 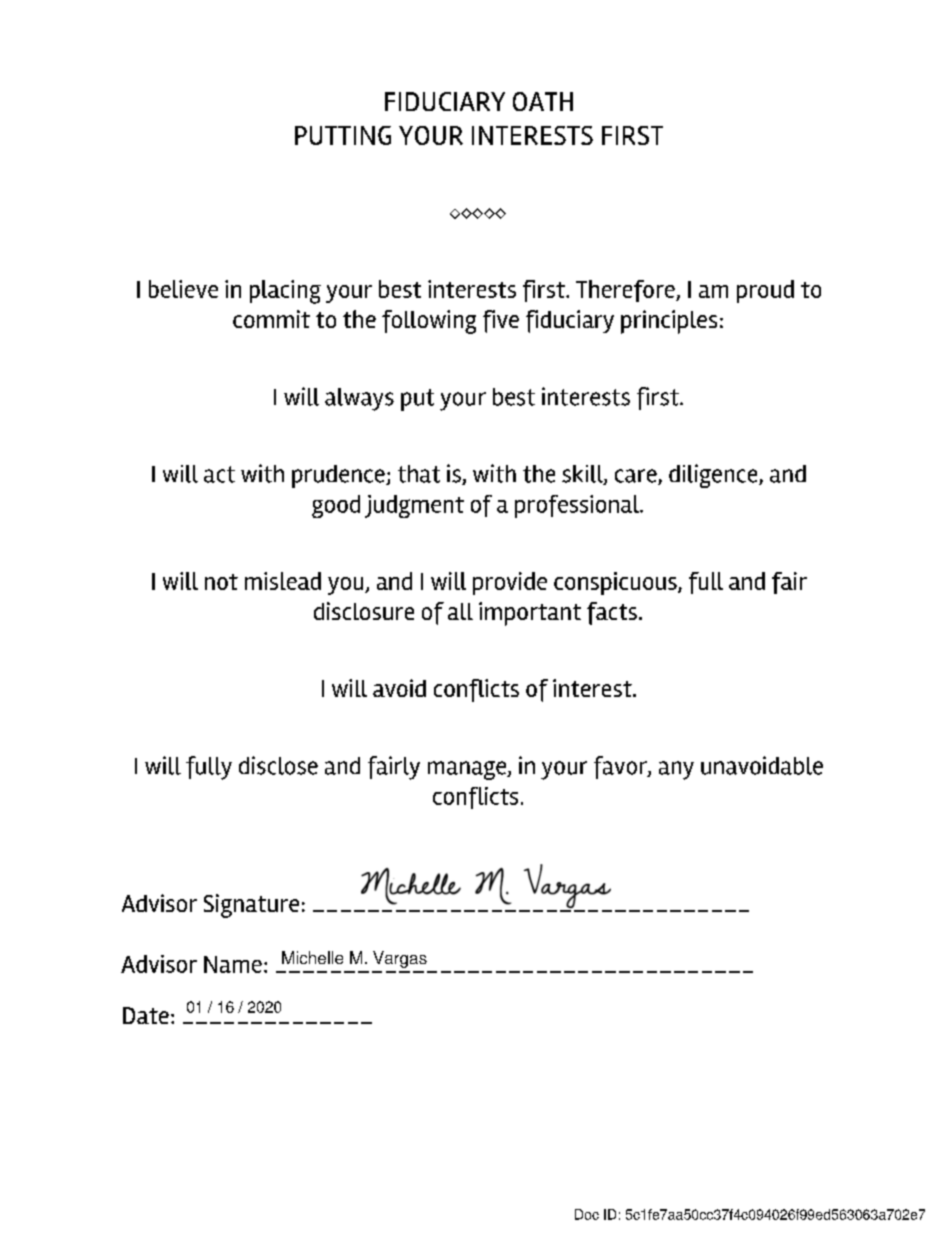 I want to click on provide, so click(x=510, y=583).
